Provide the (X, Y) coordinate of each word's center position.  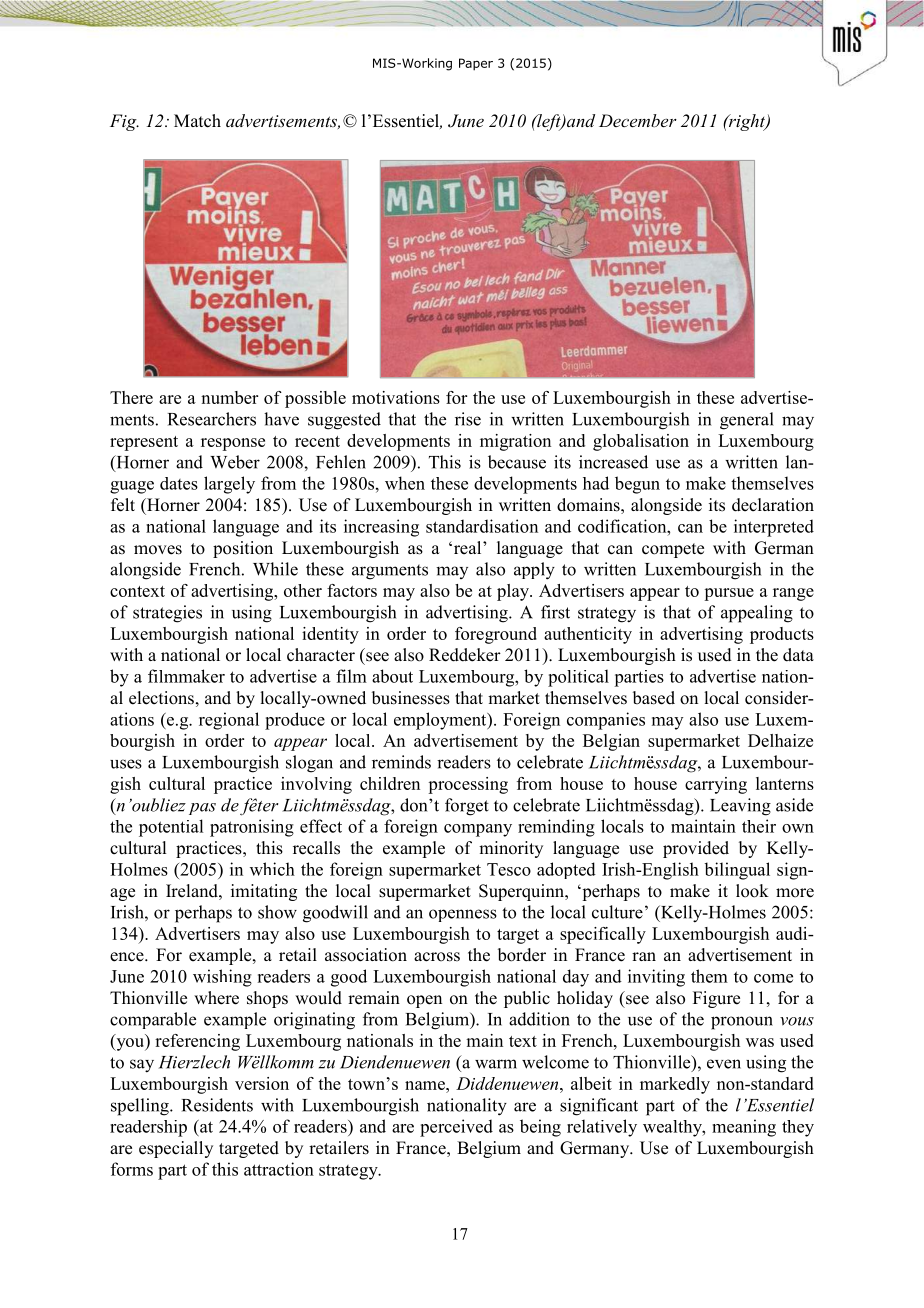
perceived (456, 1128)
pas (202, 809)
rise (468, 419)
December (638, 120)
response (233, 444)
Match (197, 121)
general (747, 421)
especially (176, 1149)
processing (468, 785)
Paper (476, 64)
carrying (716, 785)
